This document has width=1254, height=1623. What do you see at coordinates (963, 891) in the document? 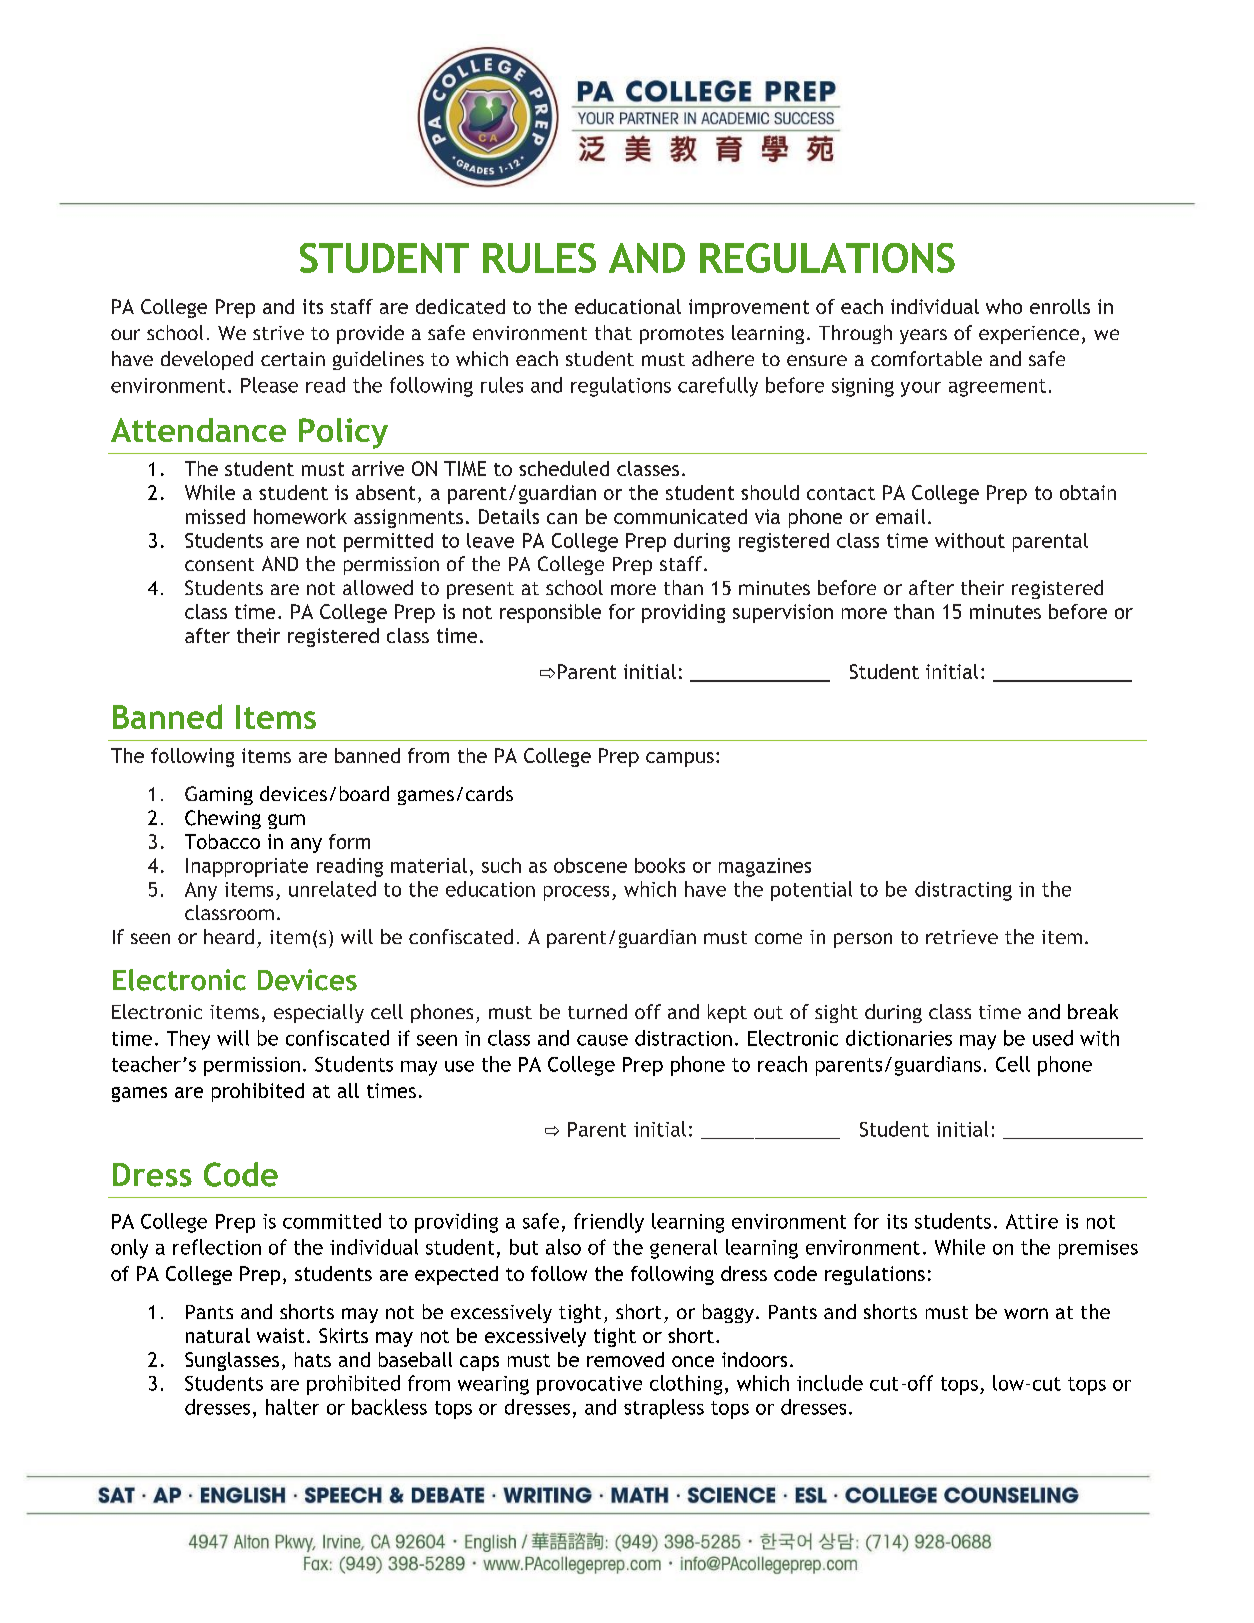
I see `distracting` at bounding box center [963, 891].
